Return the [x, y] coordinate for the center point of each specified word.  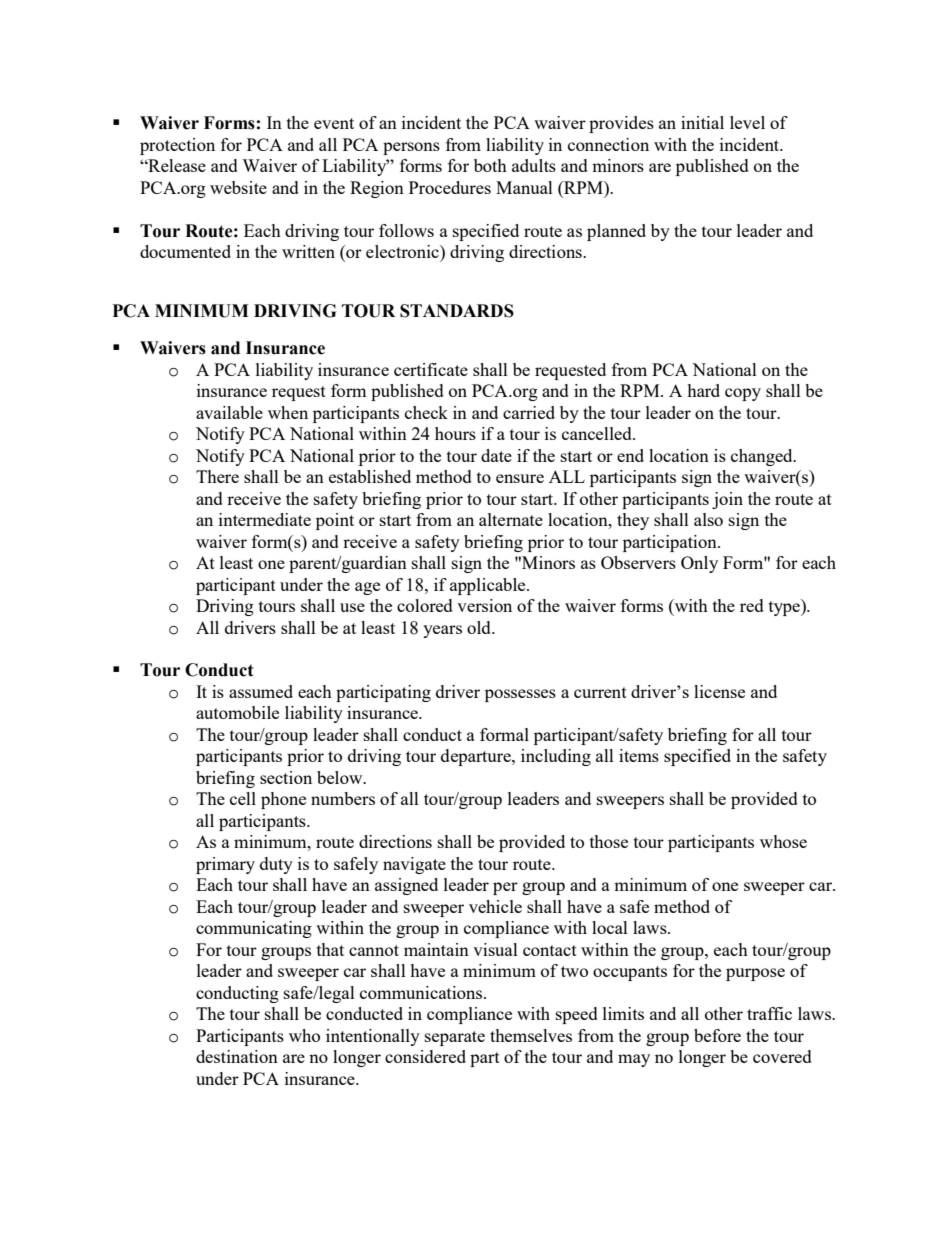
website [238, 187]
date [496, 455]
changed [763, 457]
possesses [520, 695]
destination [237, 1056]
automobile [237, 712]
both [490, 165]
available [229, 412]
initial [702, 122]
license [719, 691]
